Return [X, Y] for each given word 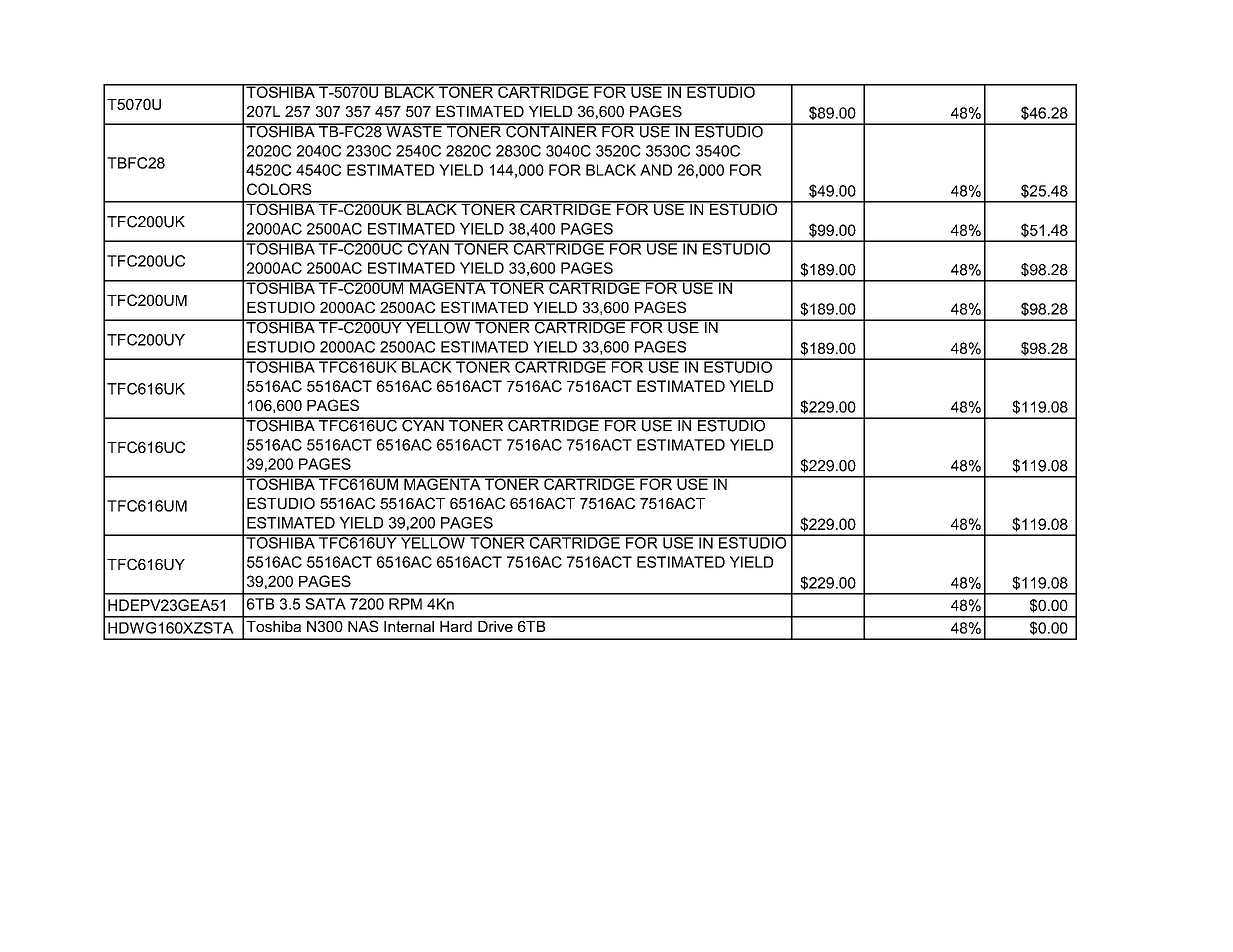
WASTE [414, 130]
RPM [405, 604]
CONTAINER [551, 130]
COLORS [279, 189]
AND [656, 170]
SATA [325, 604]
